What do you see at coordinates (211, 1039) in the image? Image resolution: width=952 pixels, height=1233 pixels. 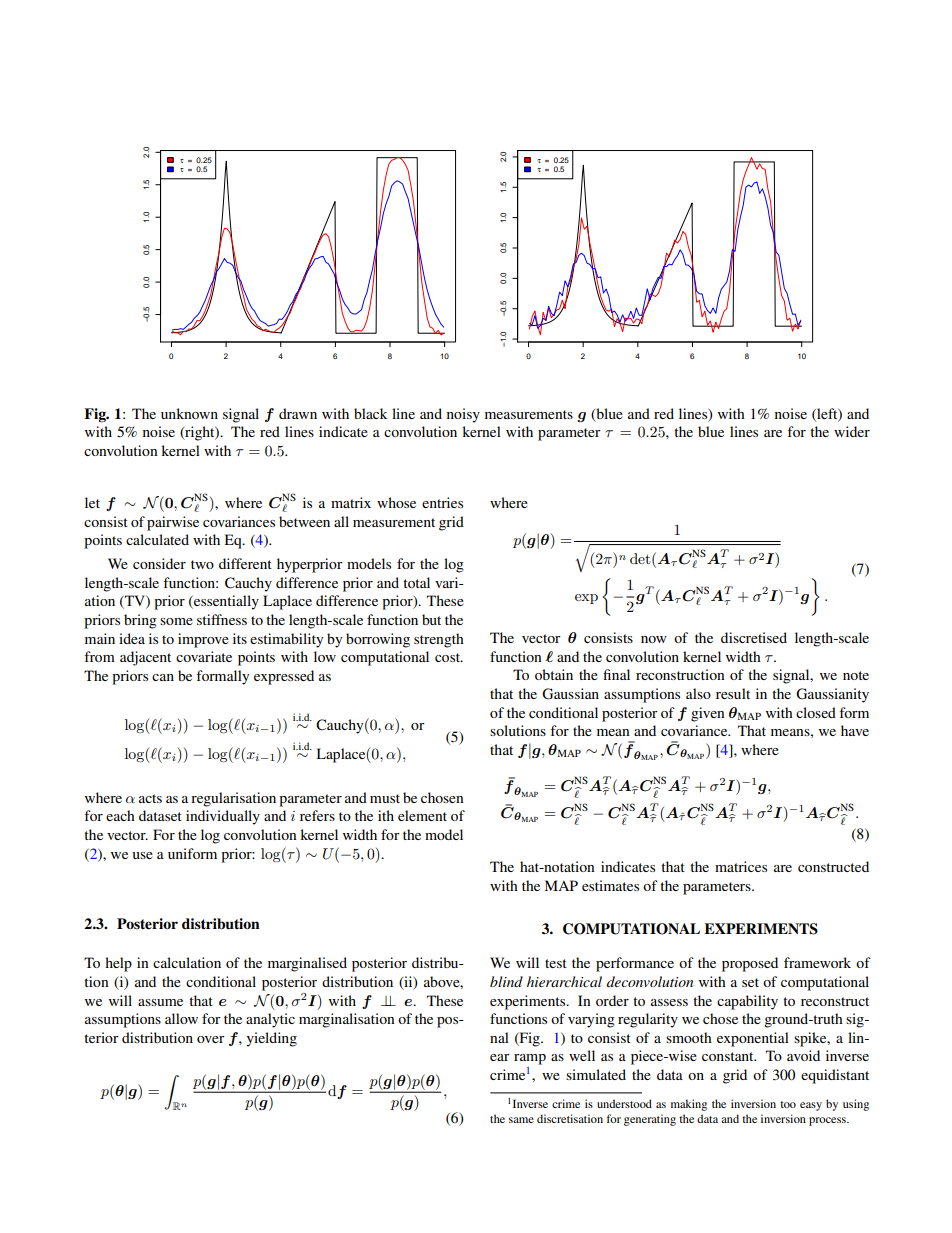 I see `over` at bounding box center [211, 1039].
